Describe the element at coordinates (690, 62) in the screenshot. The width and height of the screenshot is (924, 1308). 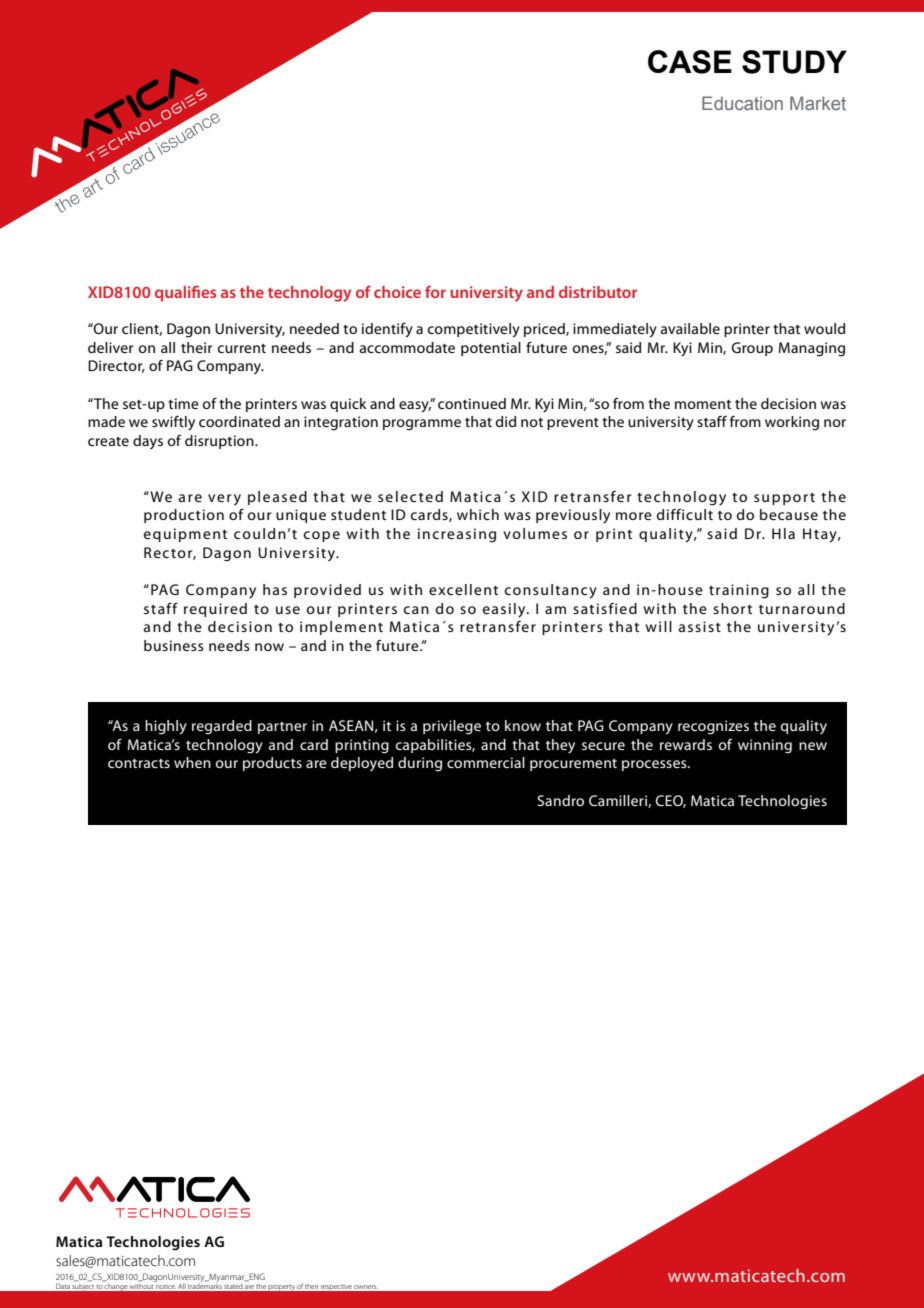
I see `Case` at that location.
